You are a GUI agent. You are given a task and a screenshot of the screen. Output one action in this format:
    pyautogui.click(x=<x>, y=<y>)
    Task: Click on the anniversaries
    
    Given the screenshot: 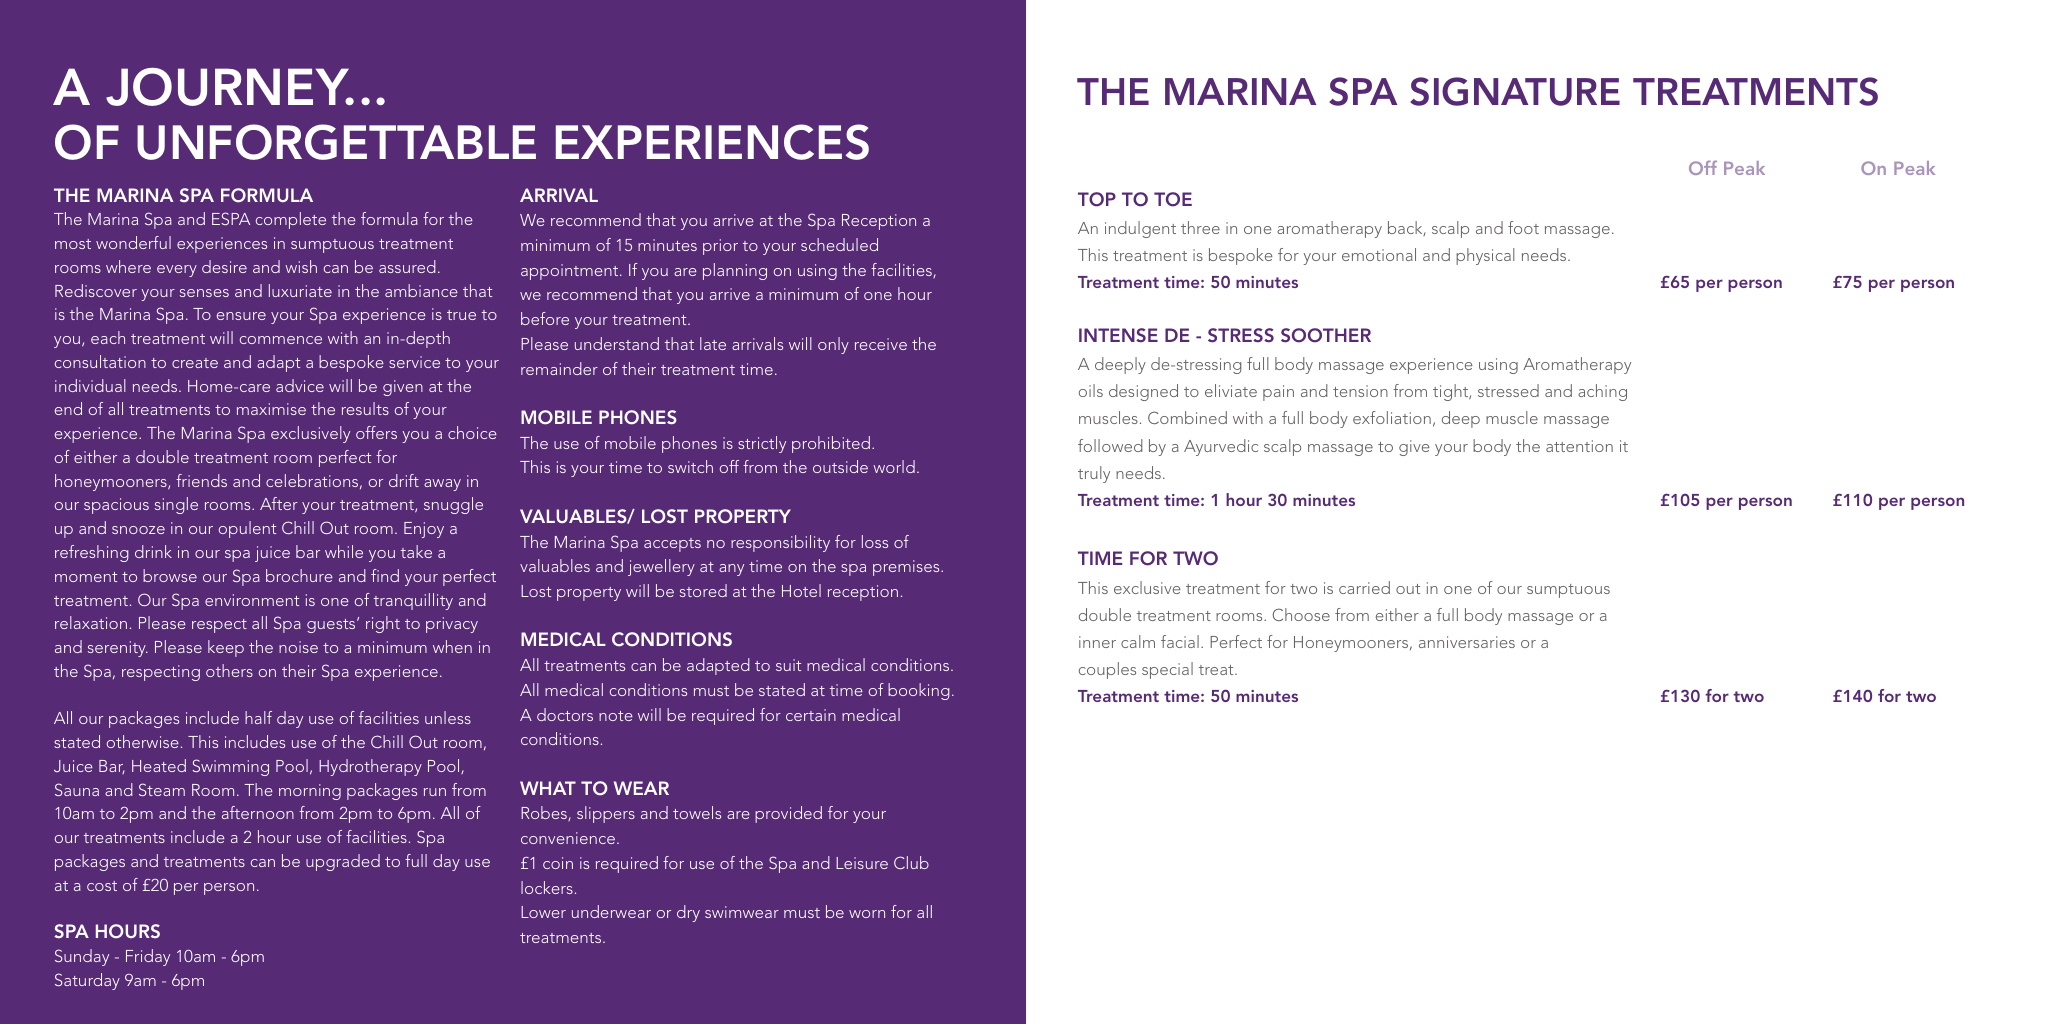 What is the action you would take?
    pyautogui.click(x=1467, y=642)
